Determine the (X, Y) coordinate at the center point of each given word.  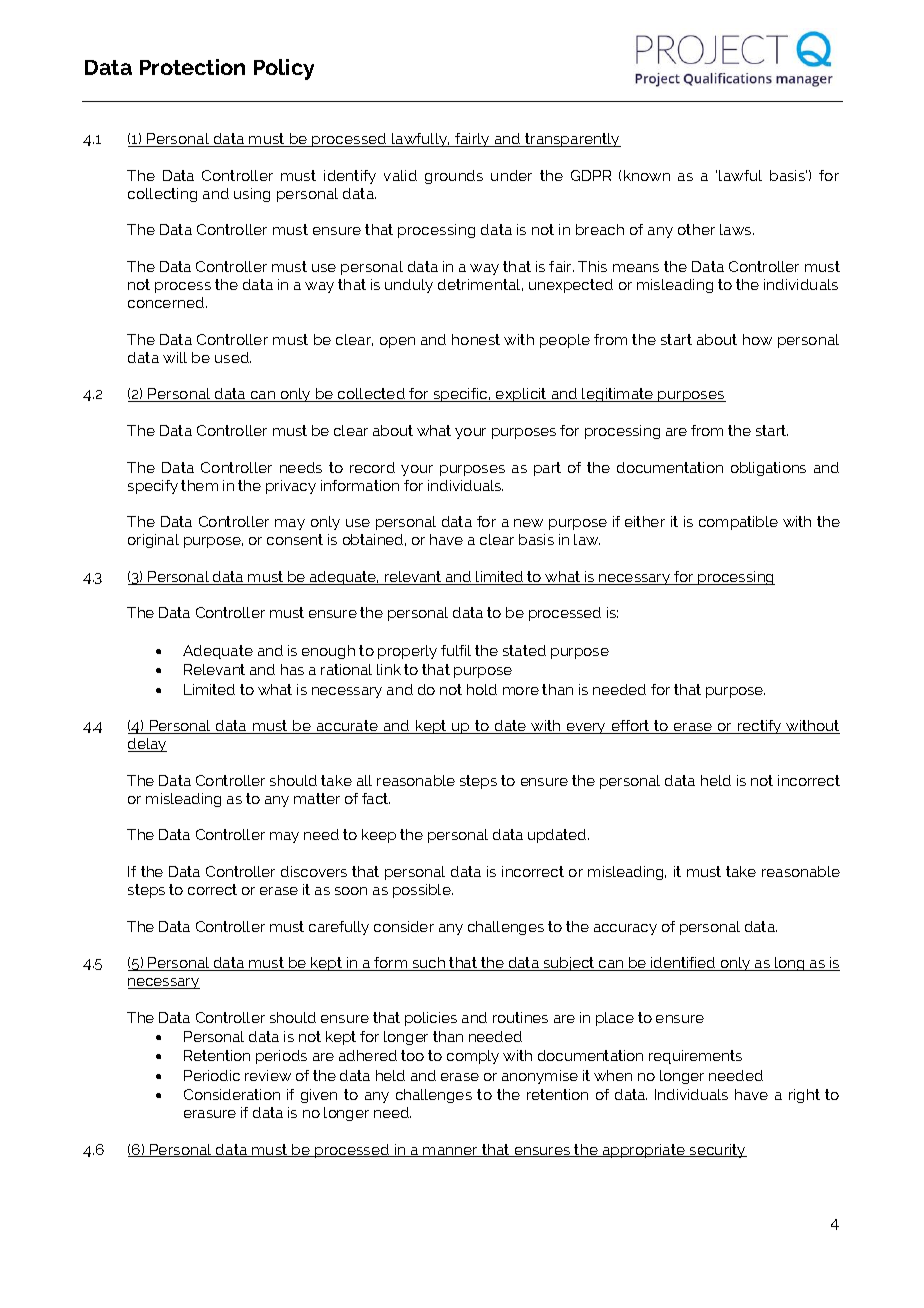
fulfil (456, 650)
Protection (192, 67)
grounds (454, 177)
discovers (314, 871)
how (757, 339)
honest (476, 339)
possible (423, 891)
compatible (738, 523)
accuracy (625, 929)
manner (451, 1152)
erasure (210, 1114)
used (233, 357)
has (292, 669)
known (647, 175)
